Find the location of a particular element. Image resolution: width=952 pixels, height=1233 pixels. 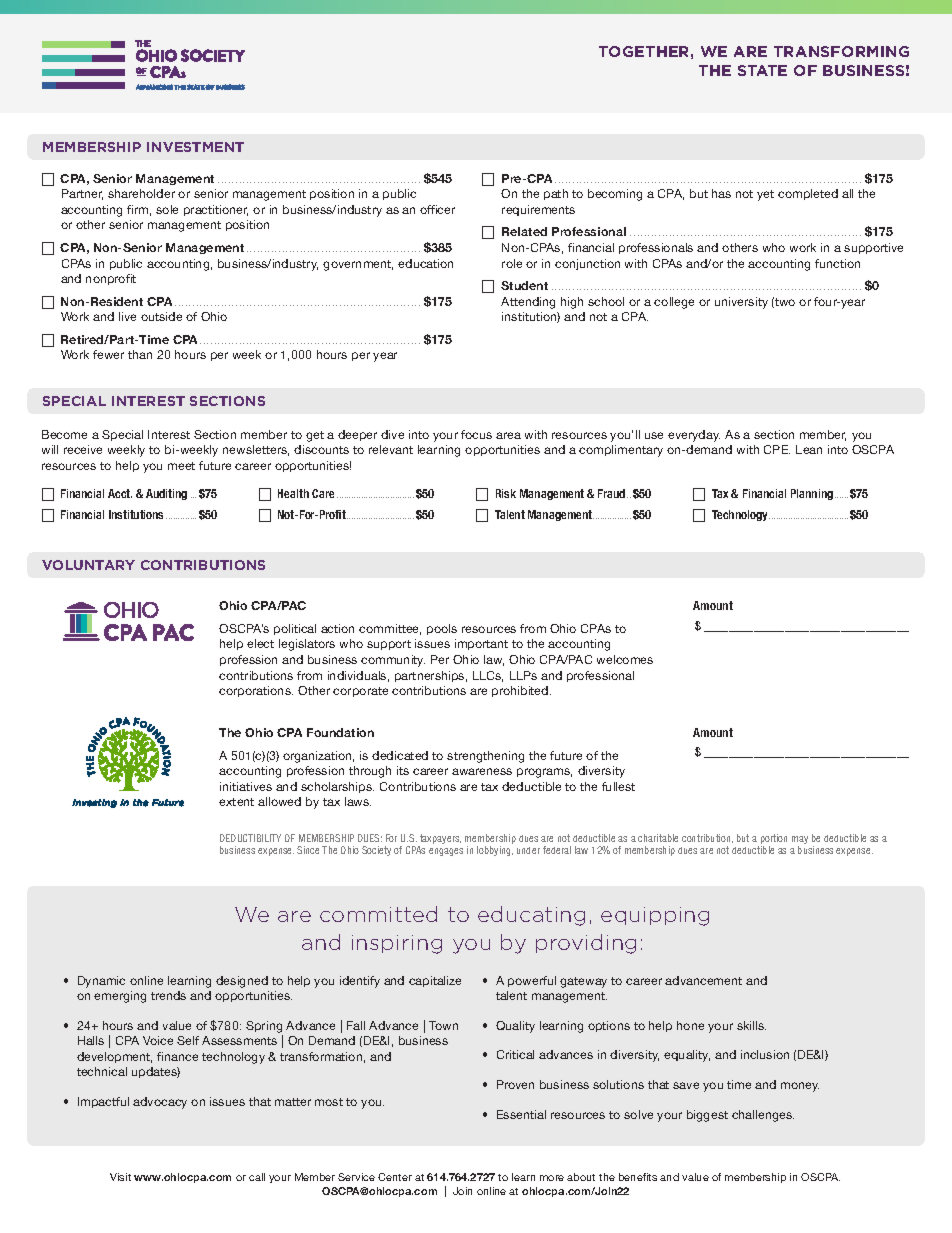

Attending is located at coordinates (528, 303).
